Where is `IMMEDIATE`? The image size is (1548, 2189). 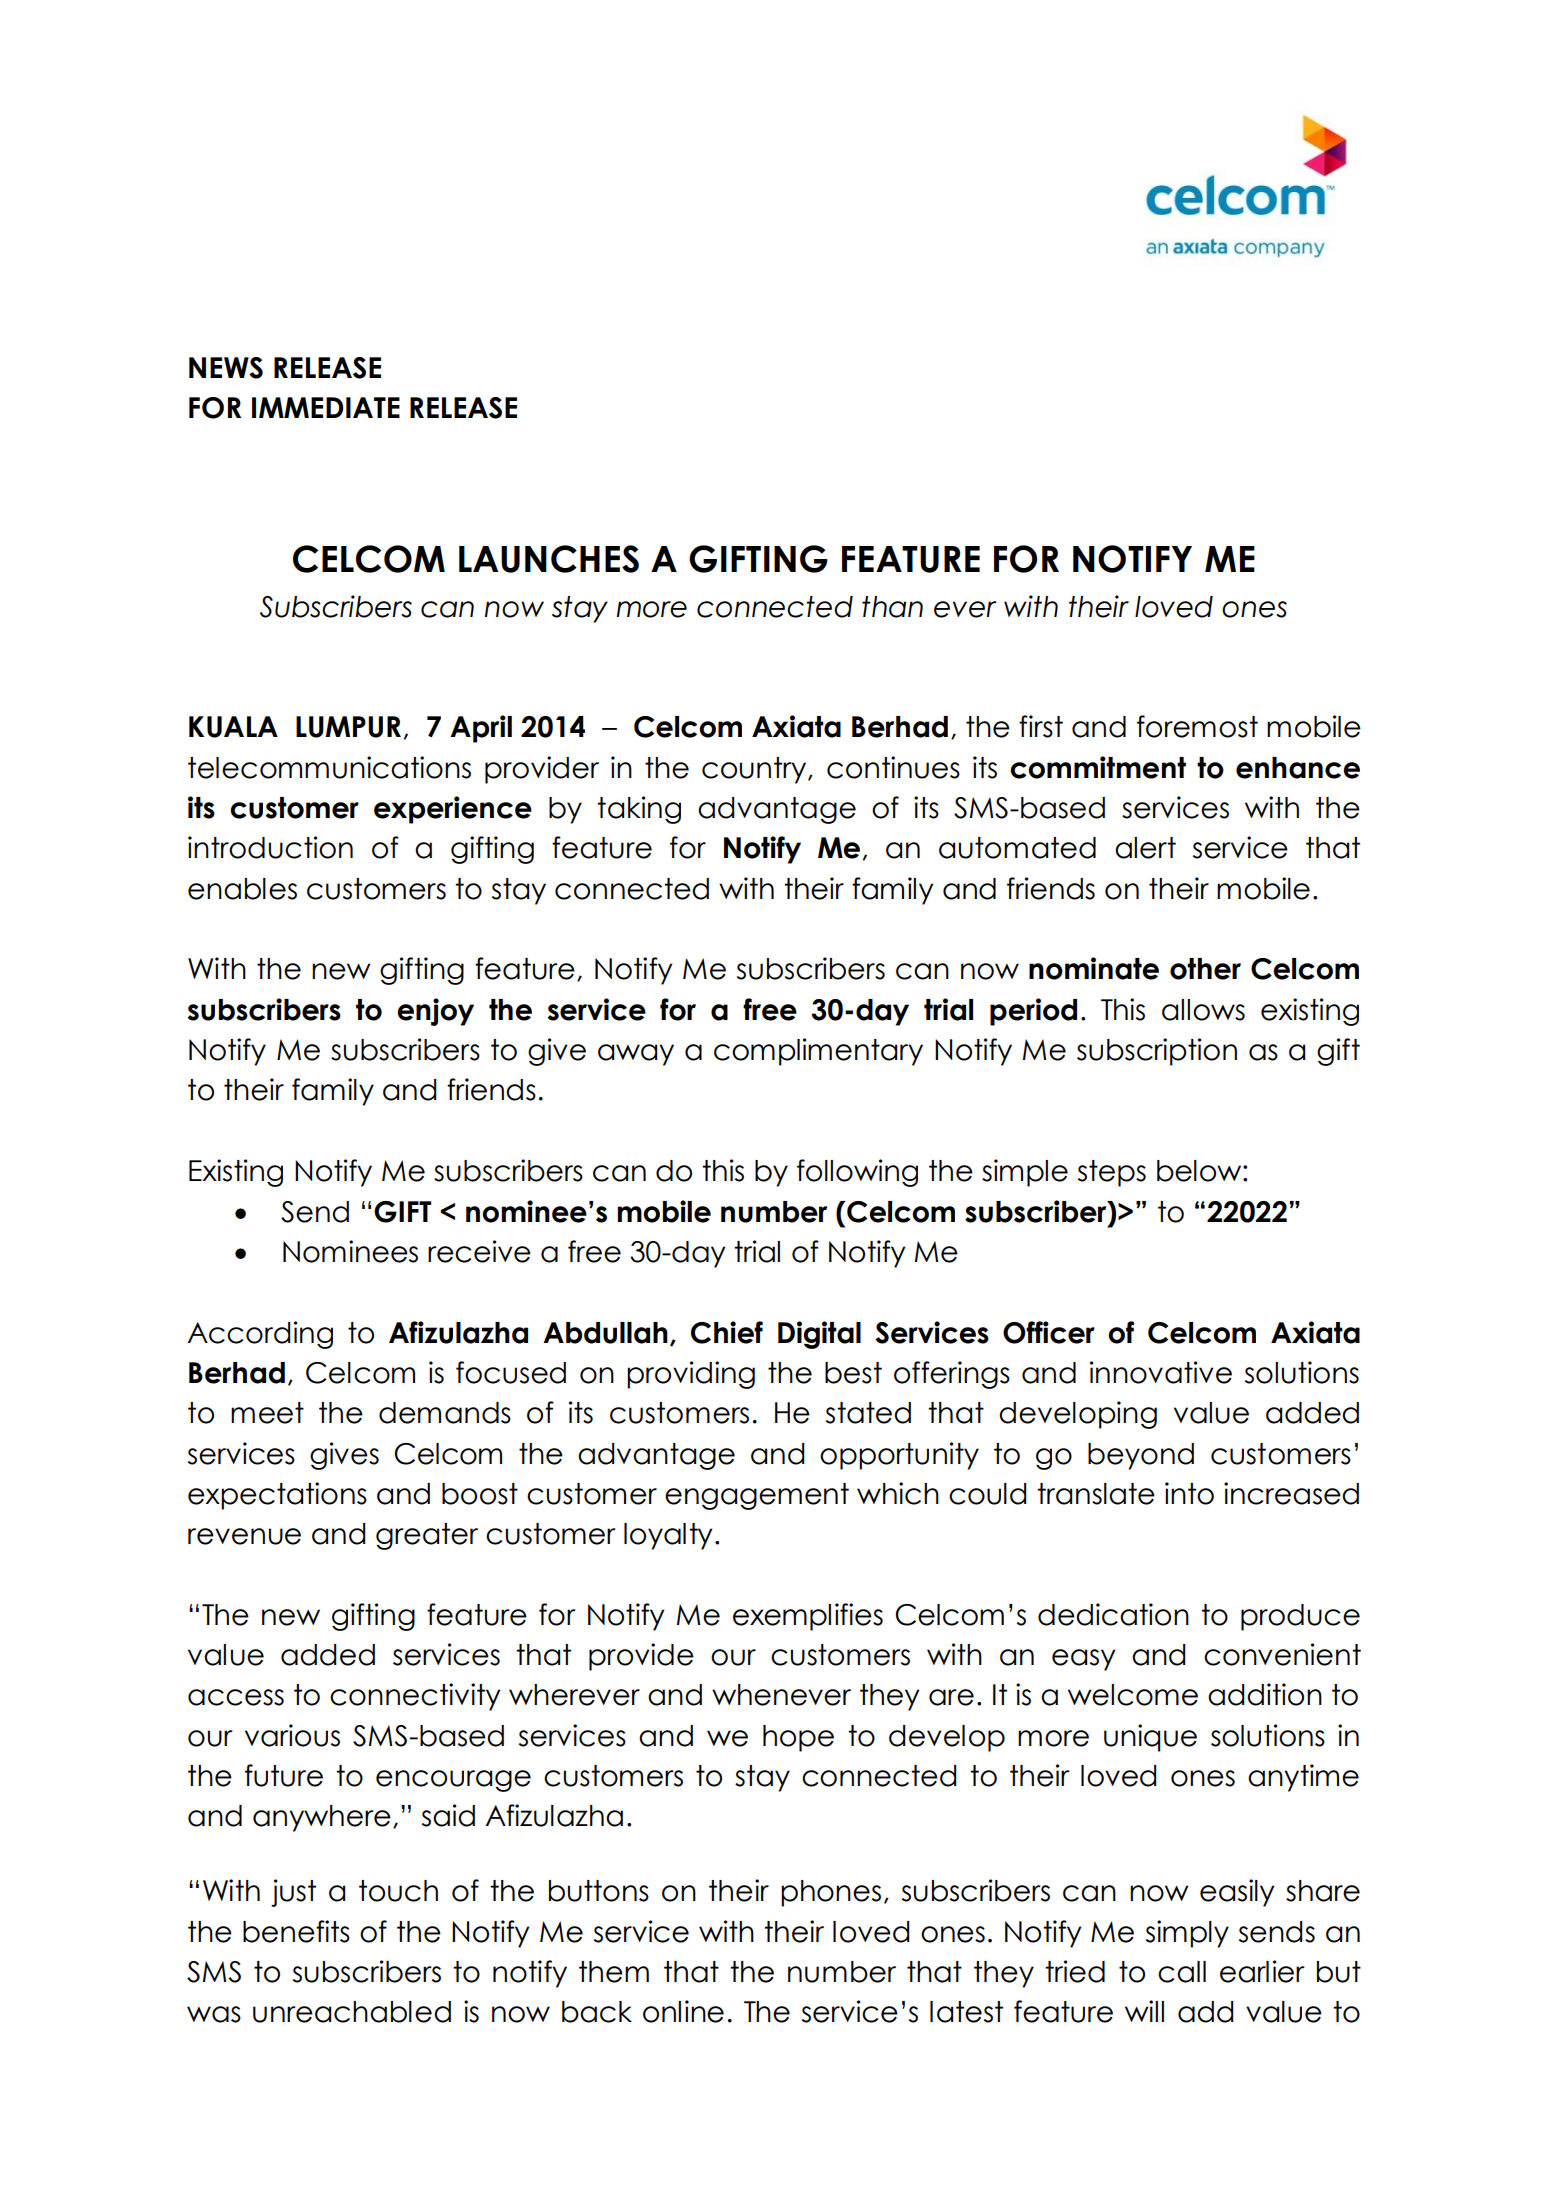 IMMEDIATE is located at coordinates (326, 407).
